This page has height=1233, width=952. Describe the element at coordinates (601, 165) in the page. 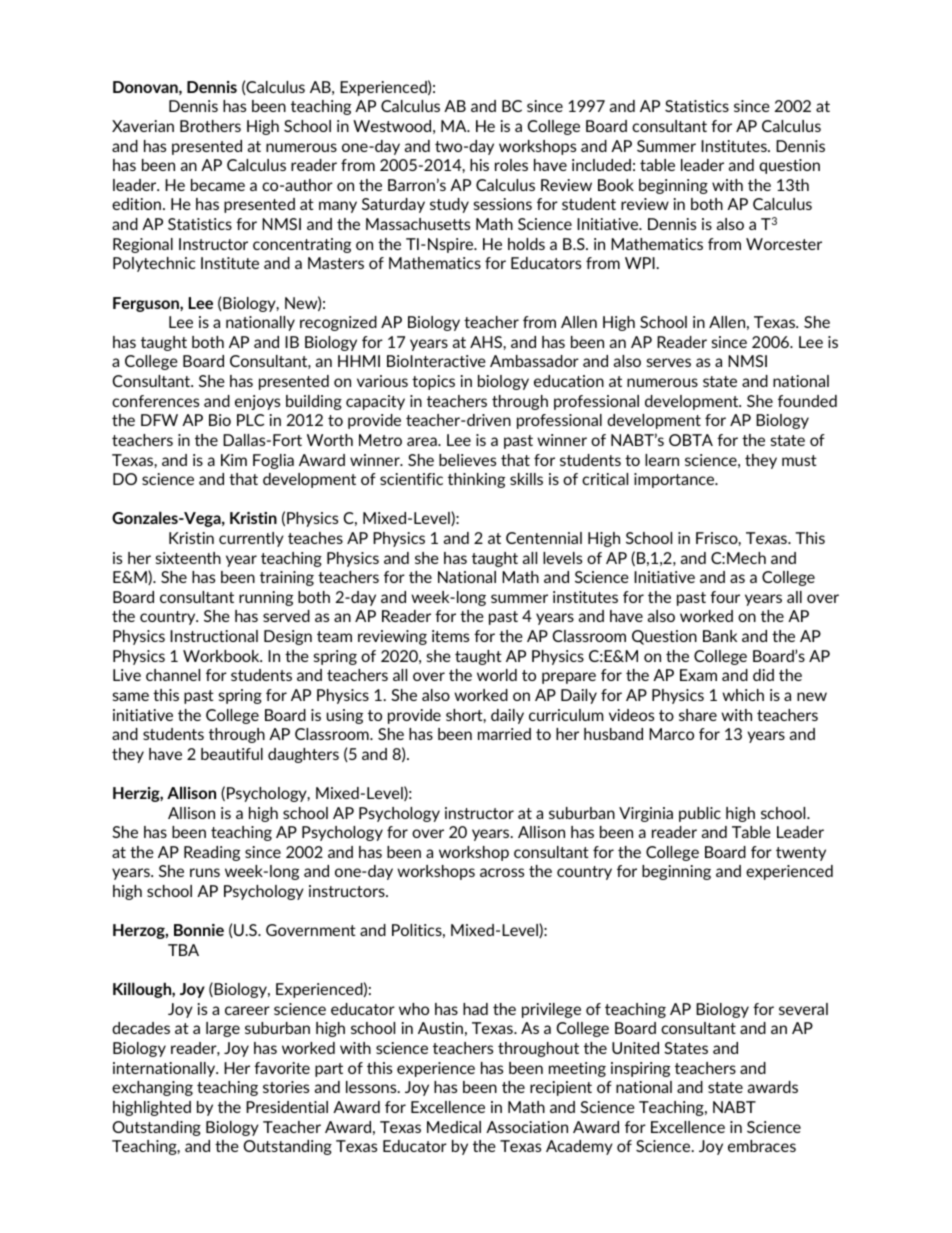

I see `included` at that location.
